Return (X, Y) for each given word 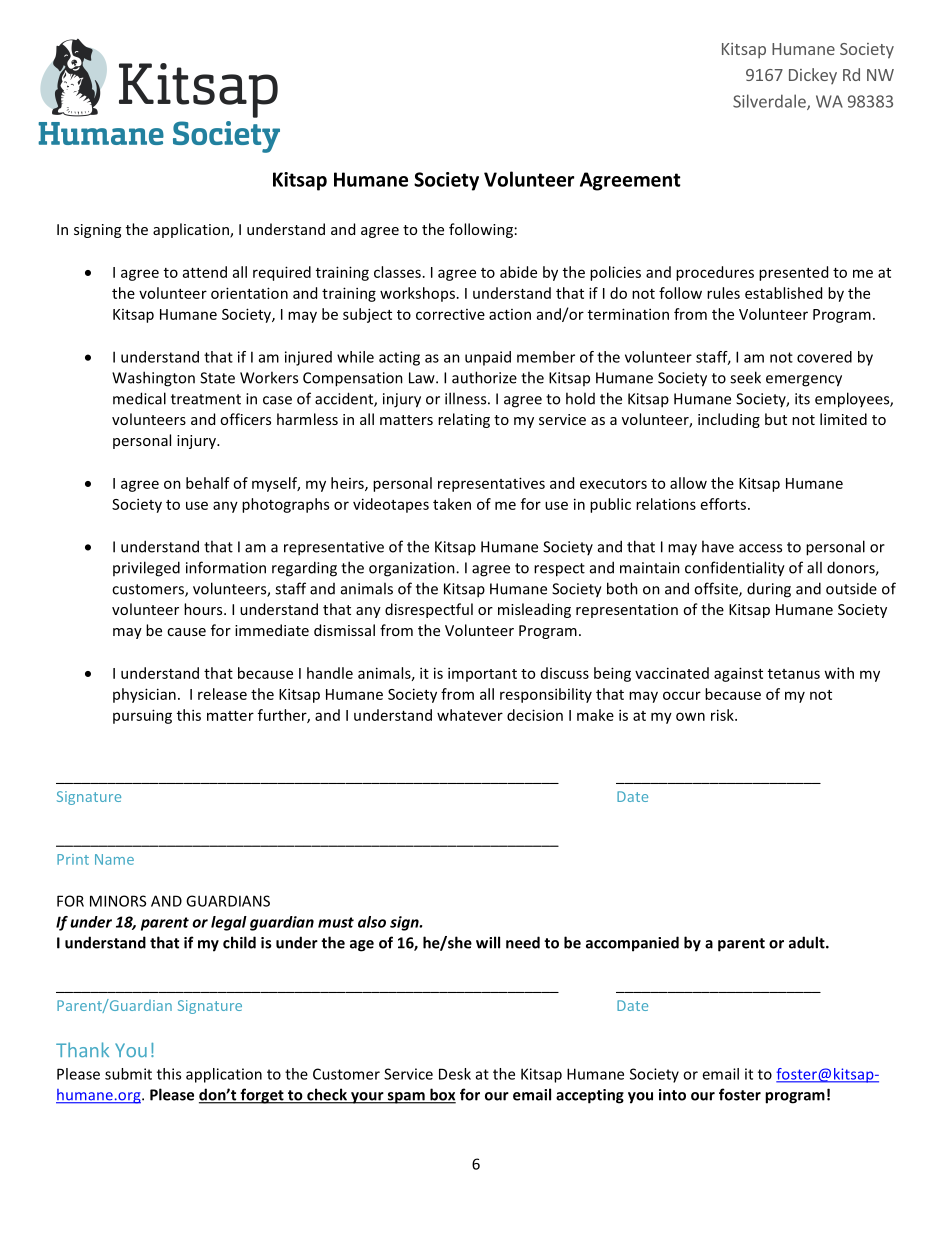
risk (723, 715)
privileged (146, 569)
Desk (455, 1074)
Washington (153, 379)
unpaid (488, 358)
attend (205, 272)
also (372, 922)
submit (128, 1074)
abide (518, 272)
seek (745, 377)
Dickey (813, 76)
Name (114, 859)
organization (413, 569)
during (769, 590)
